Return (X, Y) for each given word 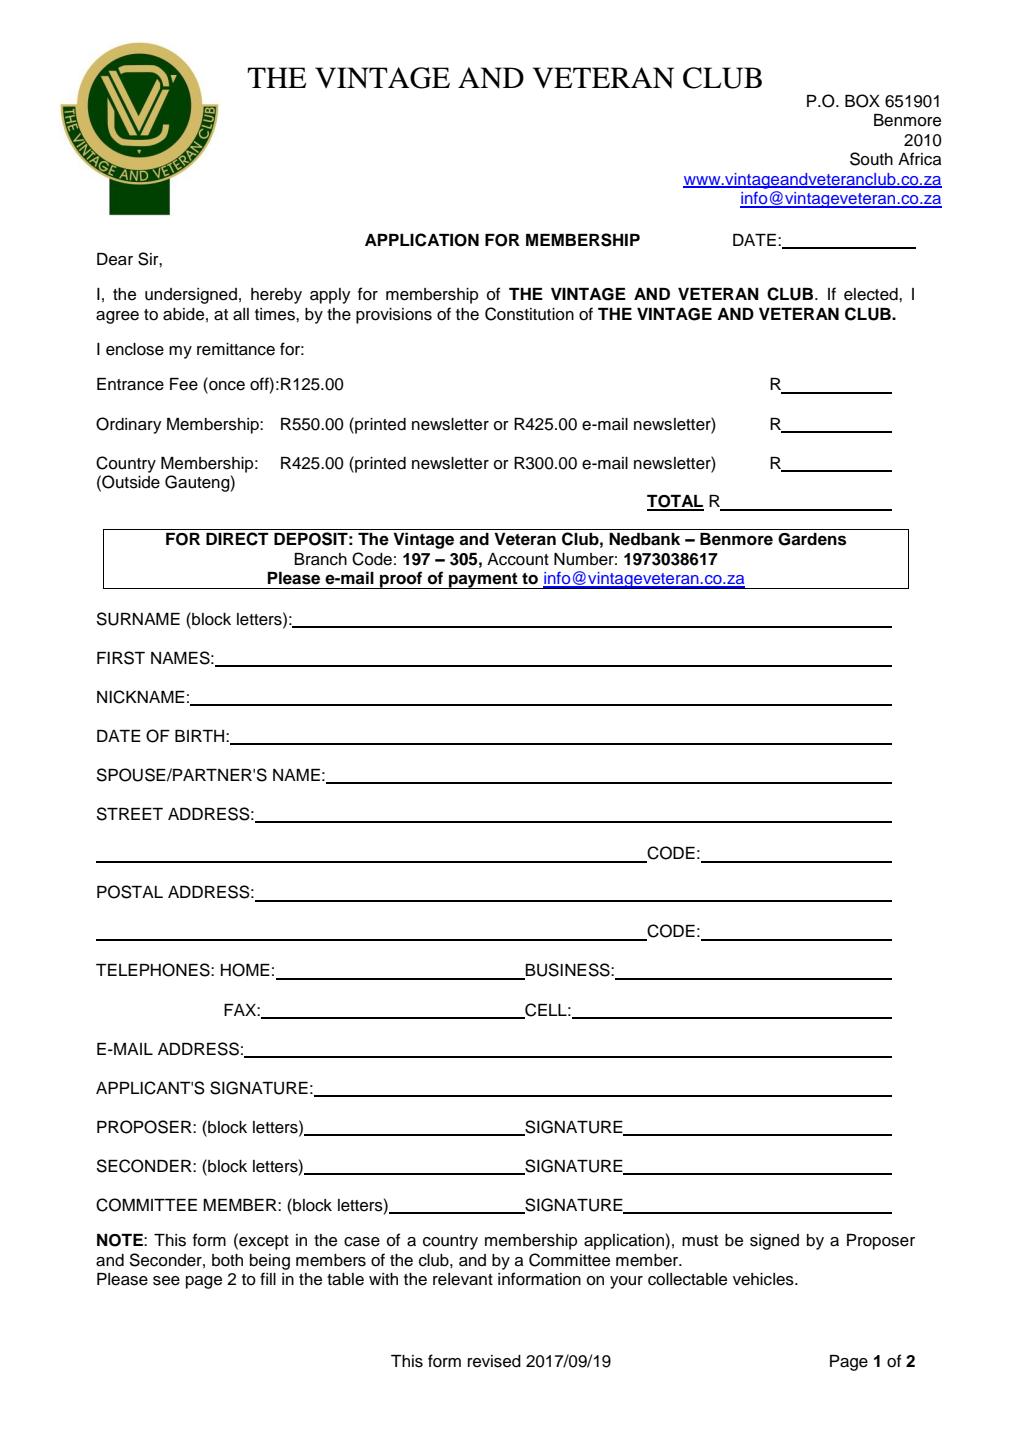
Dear (115, 259)
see (166, 1281)
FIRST (121, 658)
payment (483, 581)
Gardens (812, 539)
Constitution (529, 314)
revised (494, 1361)
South (871, 159)
